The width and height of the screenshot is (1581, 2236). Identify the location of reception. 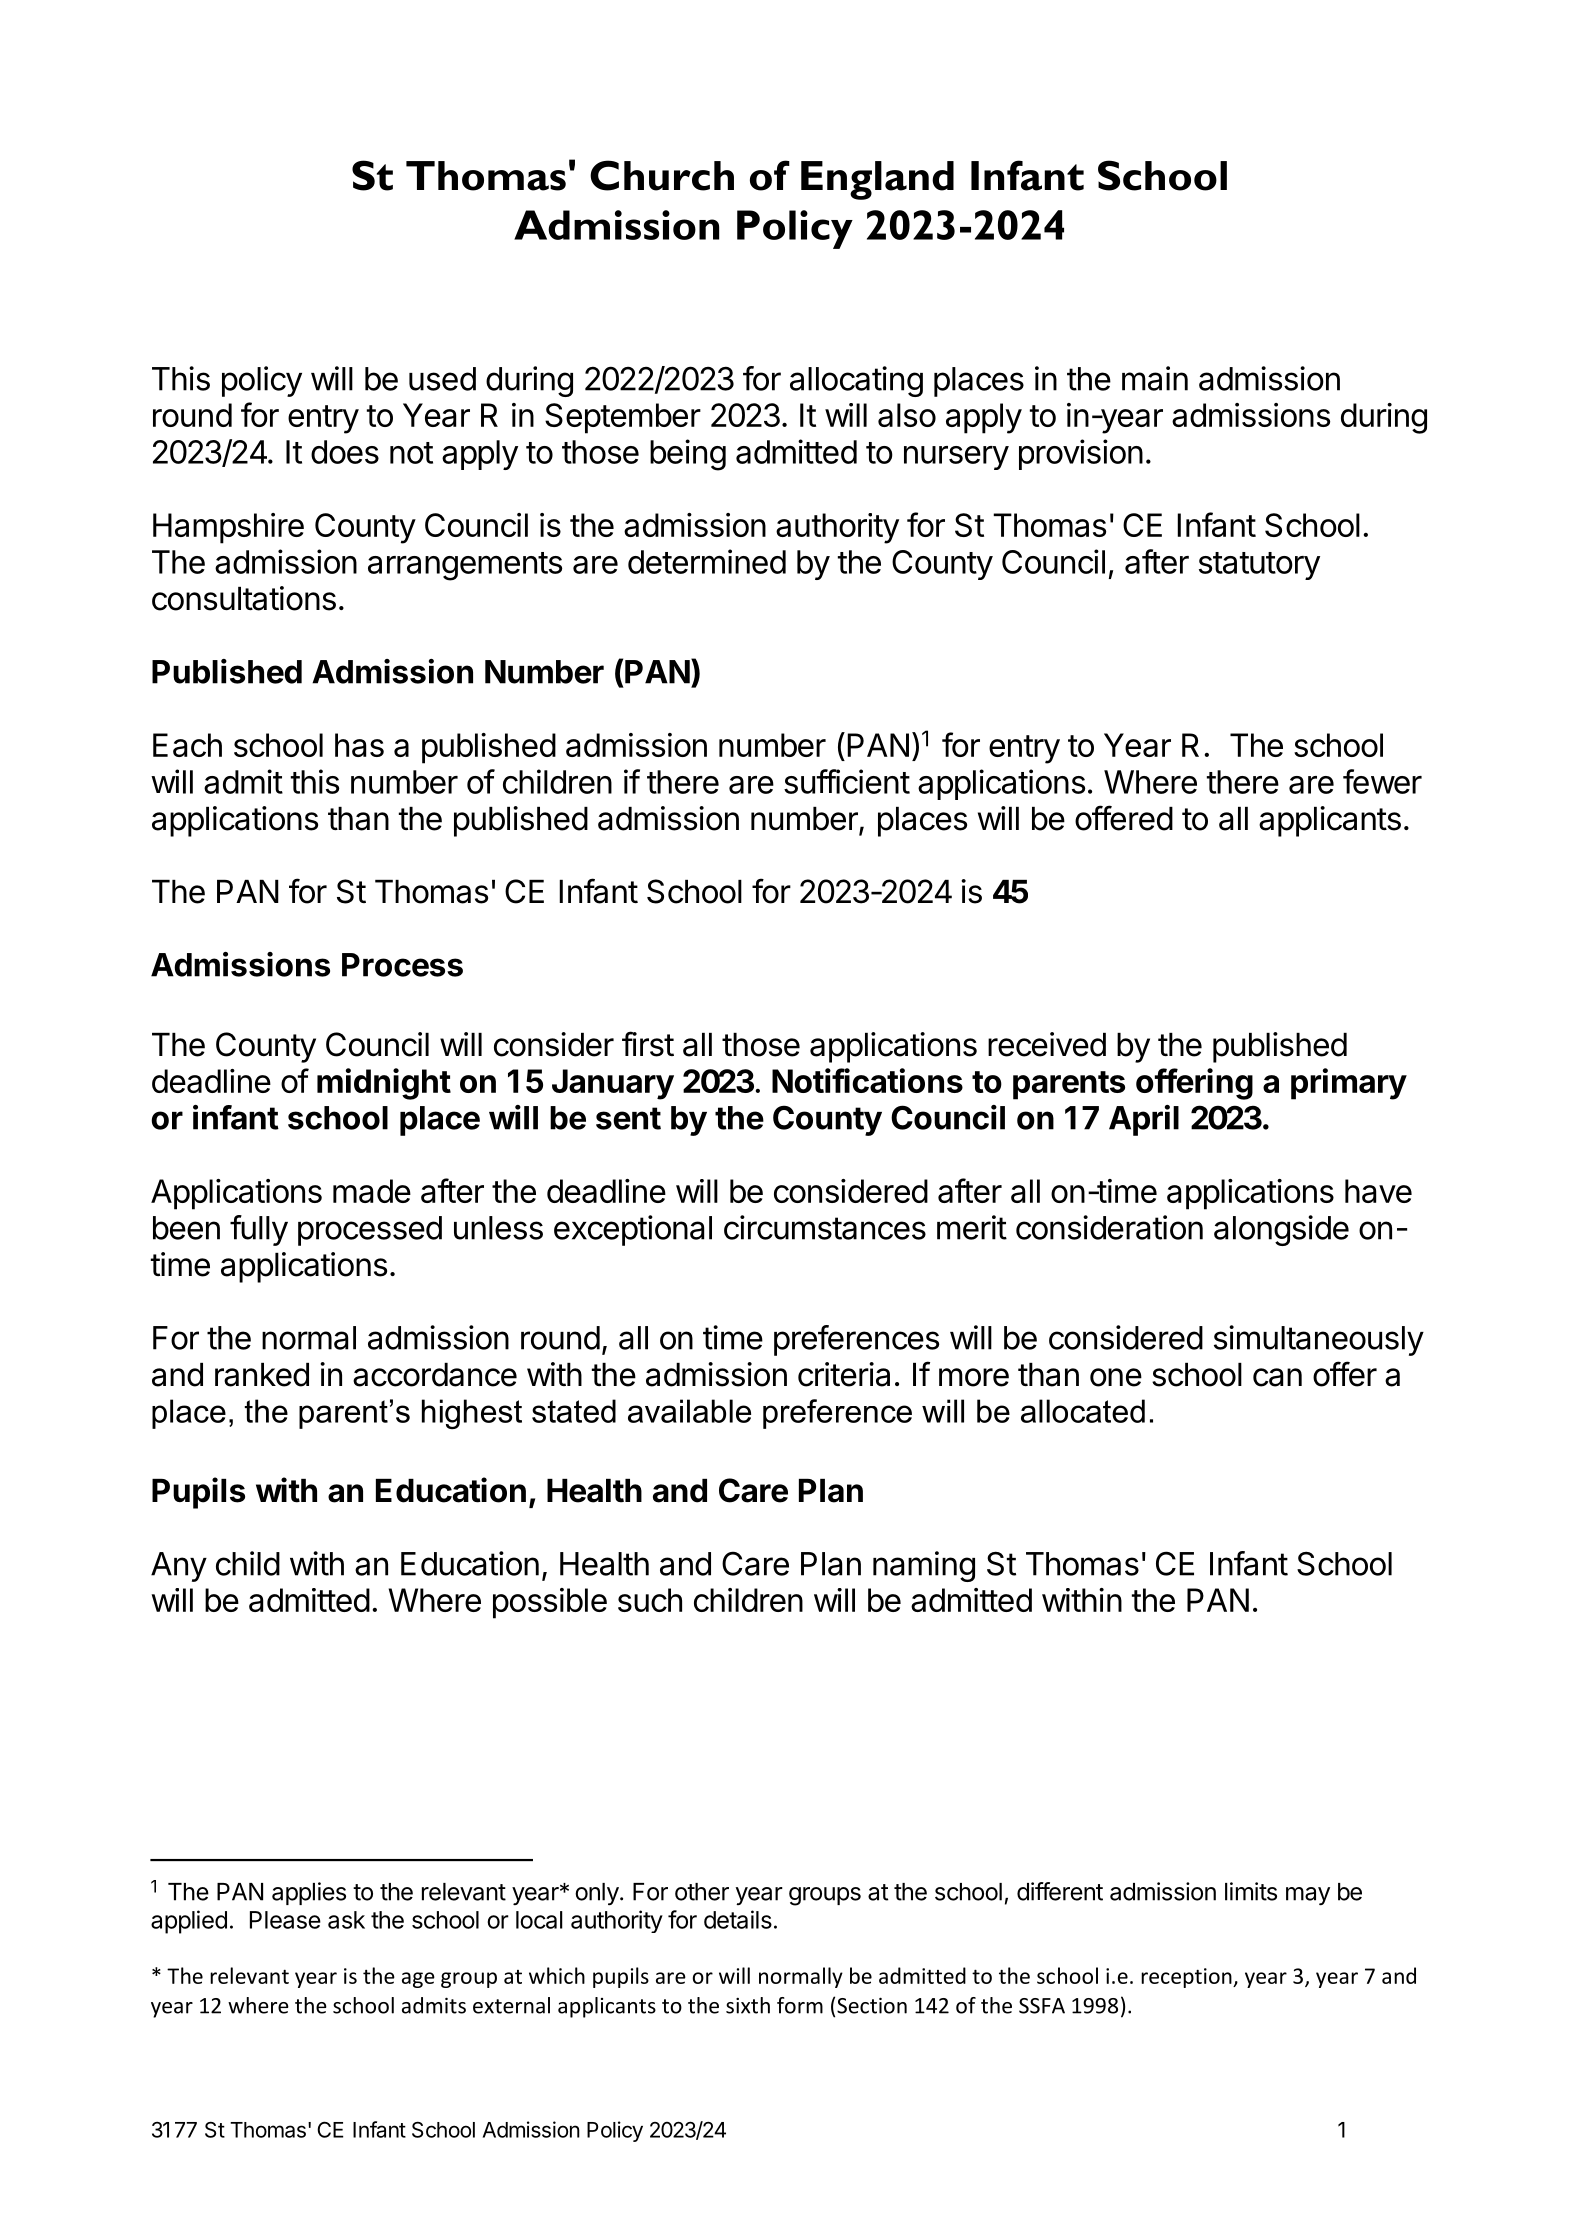
(1187, 1978).
